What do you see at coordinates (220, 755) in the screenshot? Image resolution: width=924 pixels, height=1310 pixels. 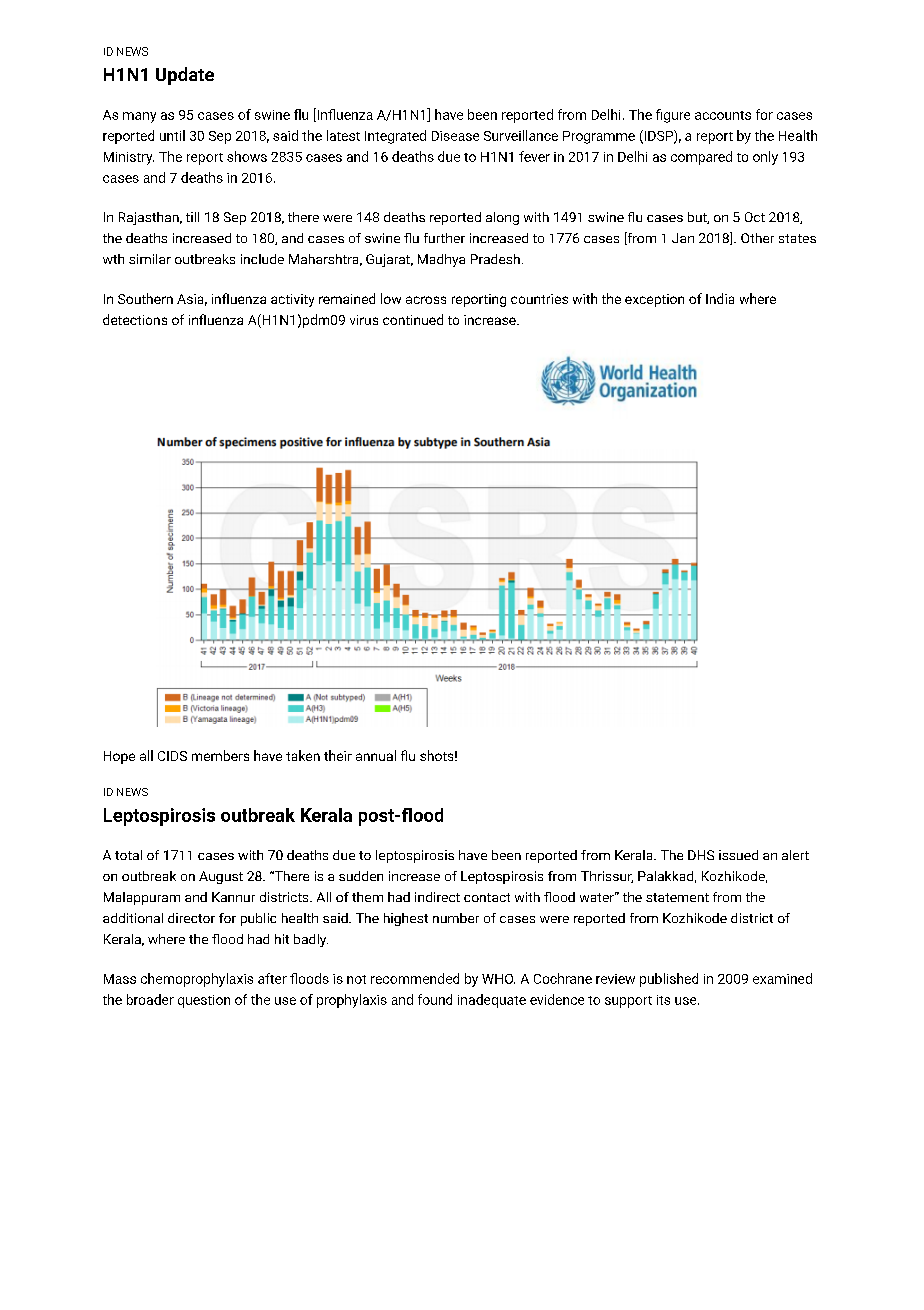 I see `members` at bounding box center [220, 755].
